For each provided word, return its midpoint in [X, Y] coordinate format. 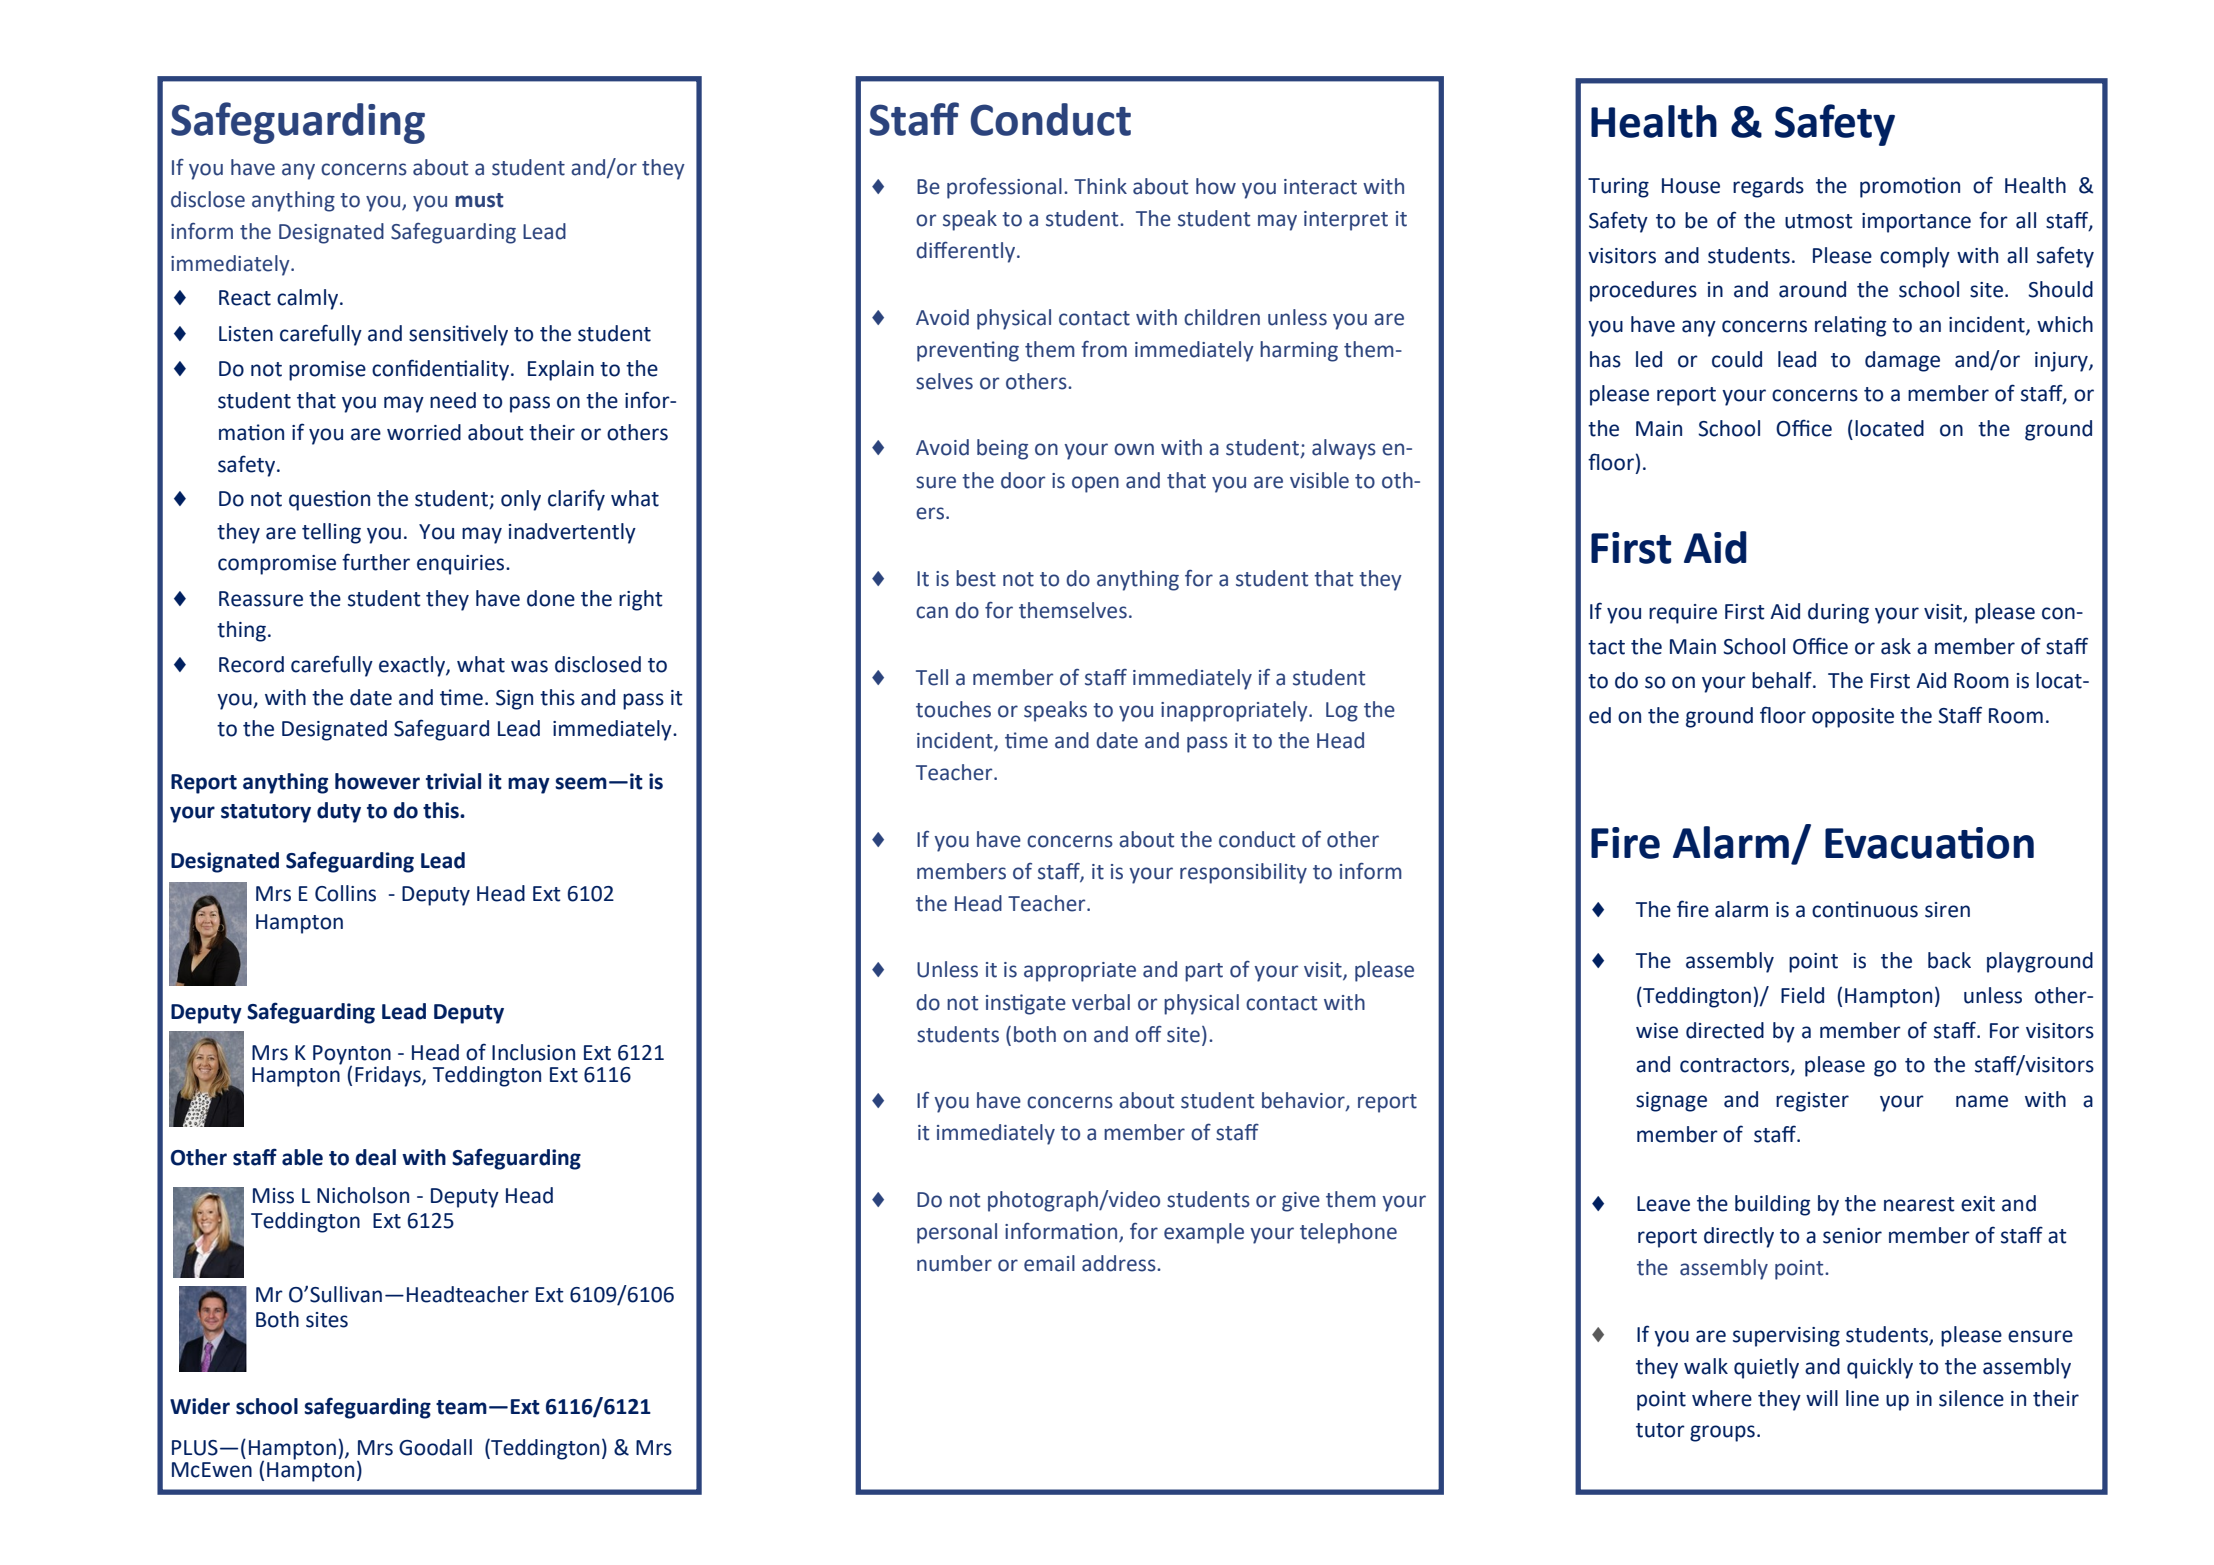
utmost [1819, 221]
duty [339, 812]
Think [1100, 186]
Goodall [435, 1447]
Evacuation [1929, 843]
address [1120, 1263]
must [479, 200]
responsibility [1243, 873]
